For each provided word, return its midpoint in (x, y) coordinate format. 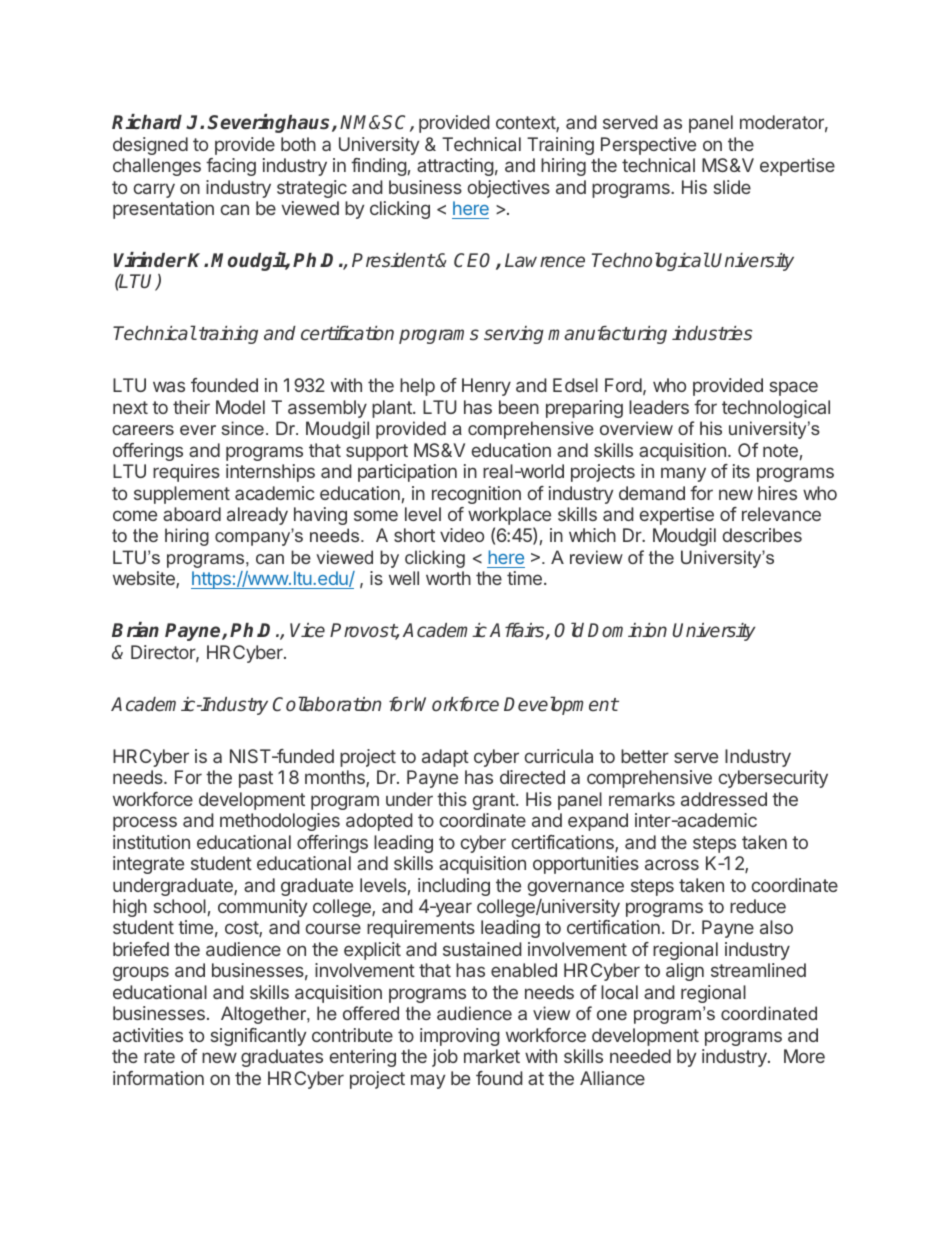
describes (762, 535)
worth (448, 578)
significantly (258, 1037)
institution (151, 842)
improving (460, 1037)
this (452, 799)
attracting (455, 167)
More (804, 1056)
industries (712, 333)
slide (732, 187)
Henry (486, 387)
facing (231, 167)
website (145, 579)
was (169, 386)
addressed (724, 799)
